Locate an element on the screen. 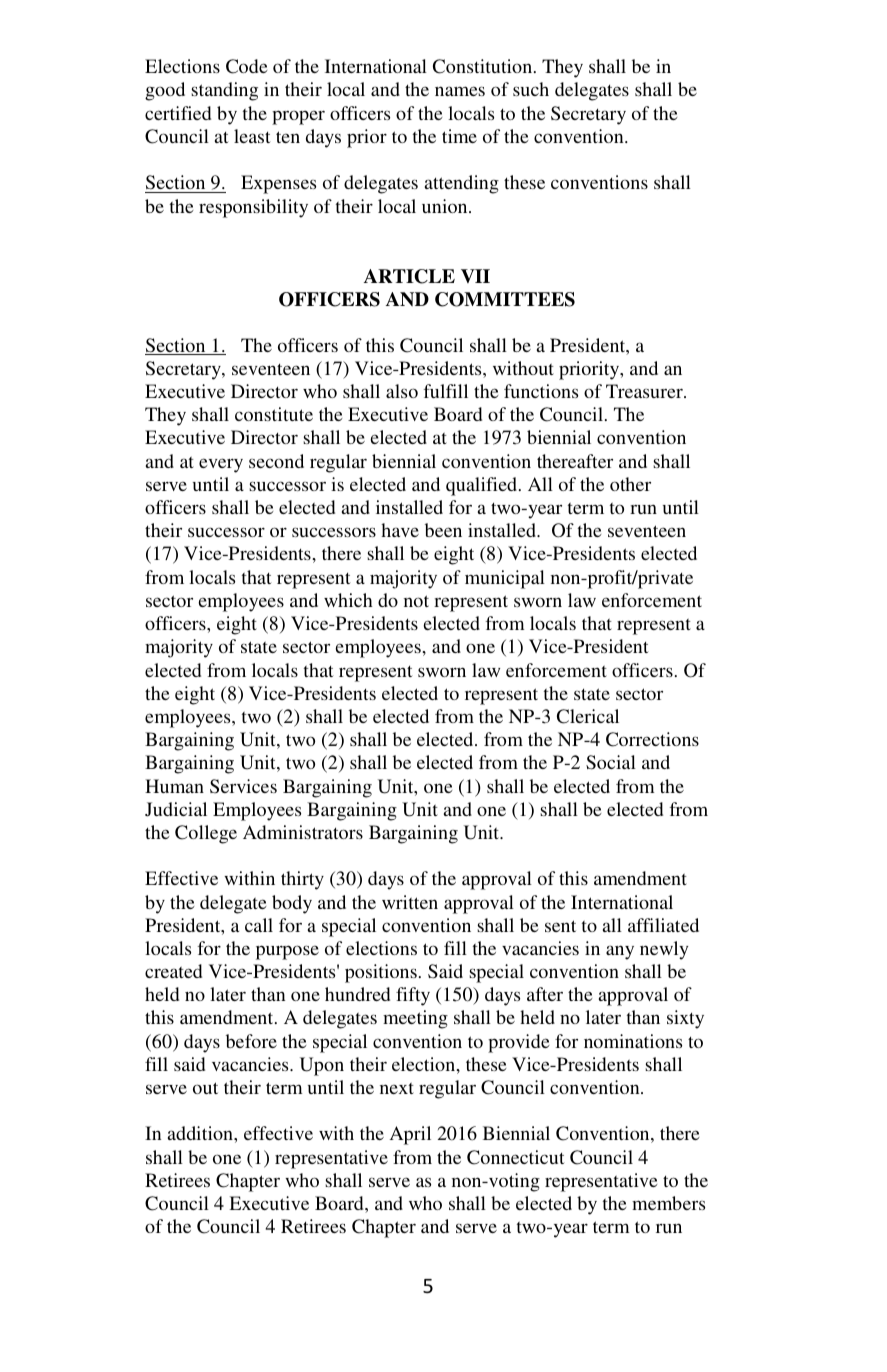  College is located at coordinates (206, 834).
